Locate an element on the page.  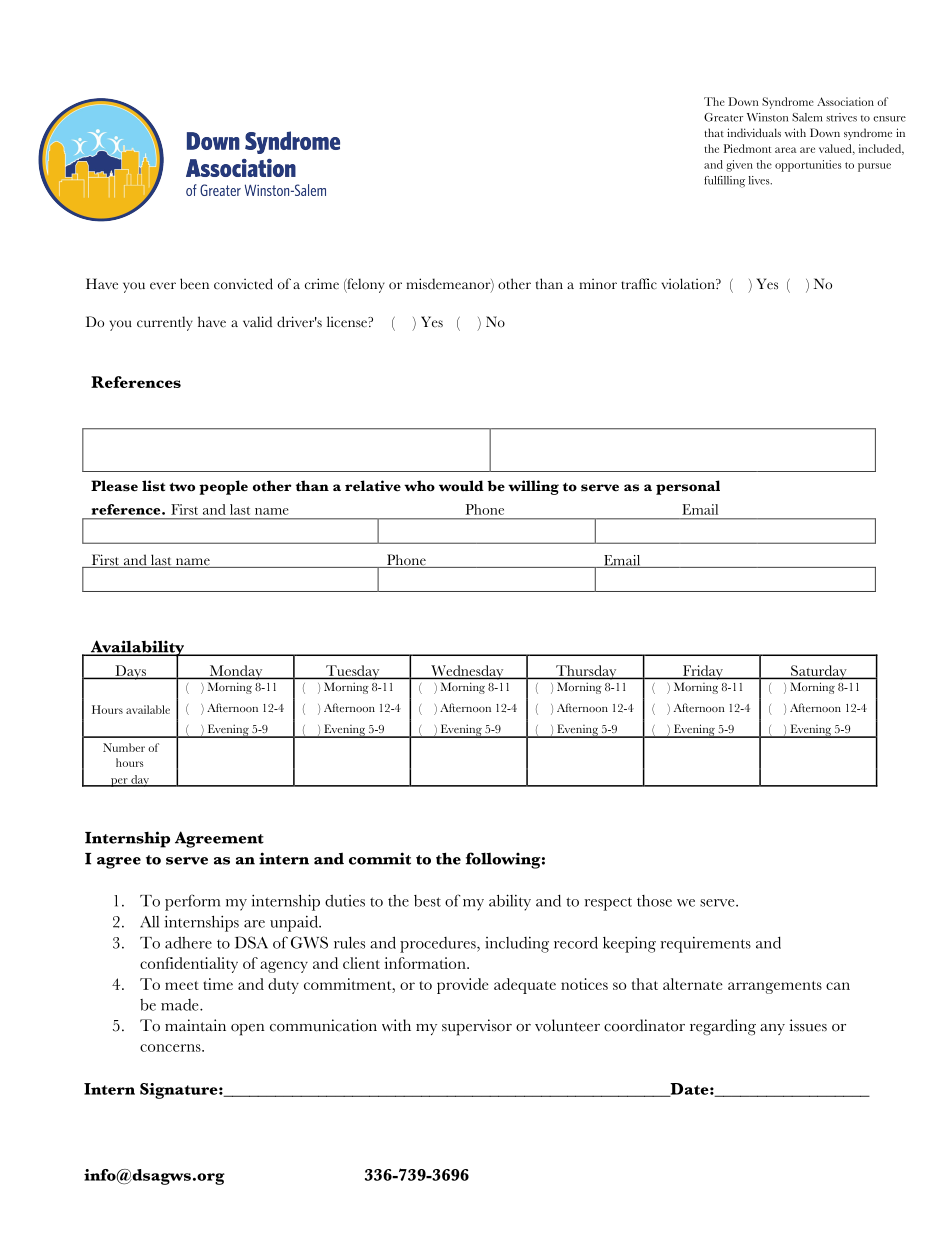
arrangements is located at coordinates (775, 987).
